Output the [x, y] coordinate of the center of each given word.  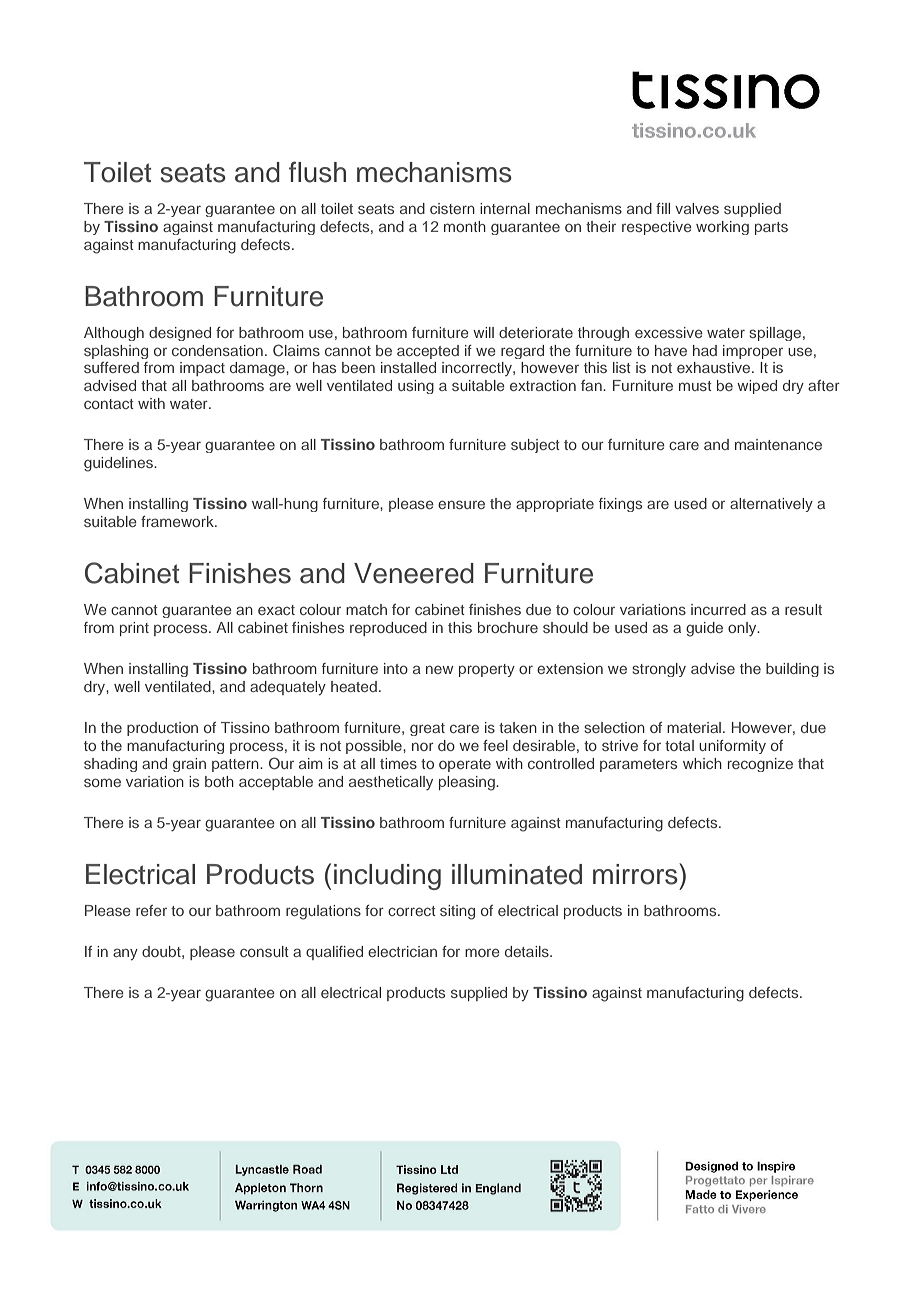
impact [202, 369]
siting [457, 912]
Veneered [414, 573]
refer [151, 910]
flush [317, 172]
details [528, 951]
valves [697, 208]
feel [495, 745]
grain [189, 765]
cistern [452, 208]
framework [178, 521]
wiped [757, 387]
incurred [718, 609]
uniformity [732, 747]
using [416, 387]
